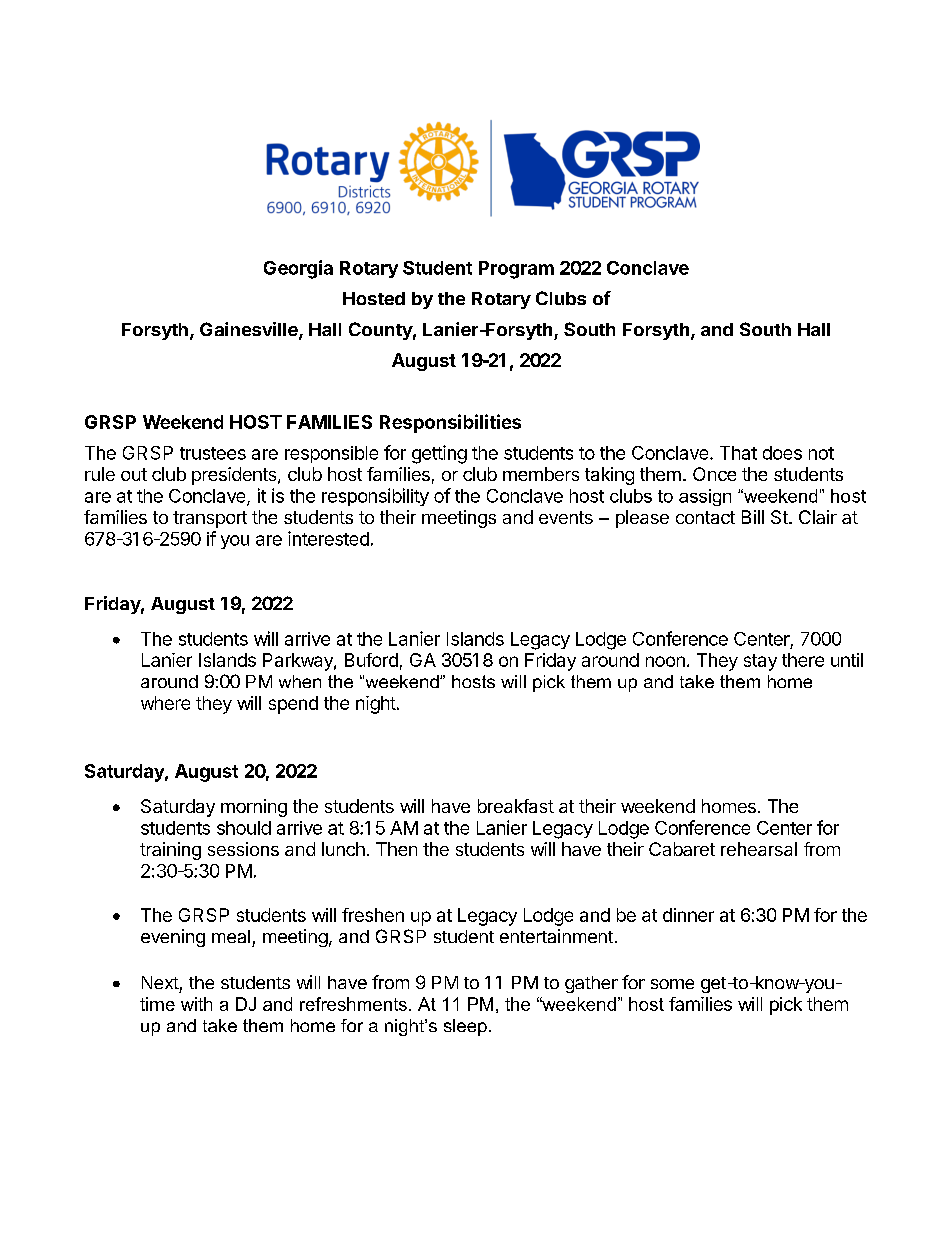 This page has width=952, height=1233. Describe the element at coordinates (254, 808) in the page. I see `morning` at that location.
